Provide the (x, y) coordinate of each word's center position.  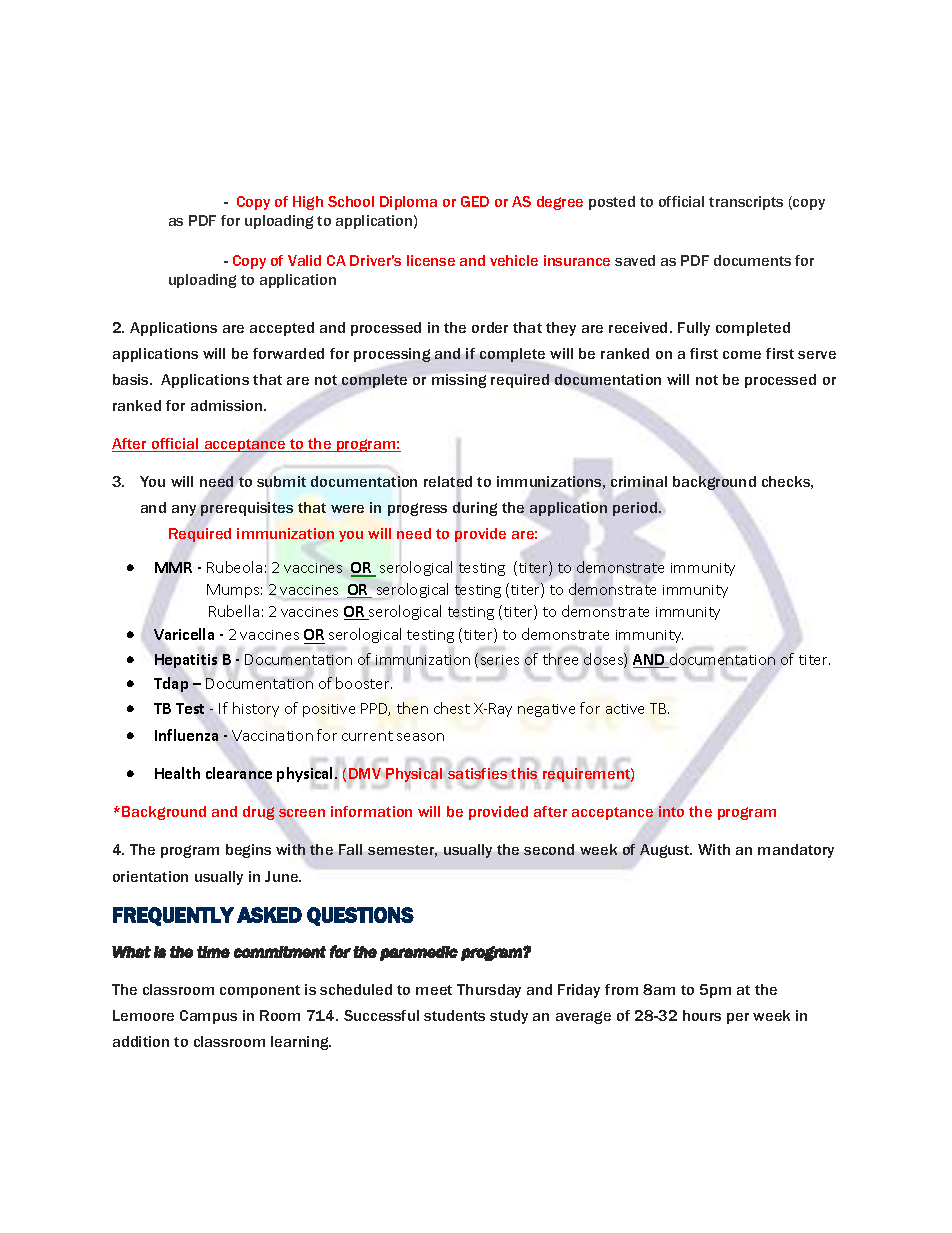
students (454, 1015)
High (308, 203)
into (671, 811)
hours (702, 1015)
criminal (639, 481)
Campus (208, 1017)
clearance (239, 773)
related (448, 481)
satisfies (477, 773)
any (184, 510)
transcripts (746, 203)
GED (475, 201)
